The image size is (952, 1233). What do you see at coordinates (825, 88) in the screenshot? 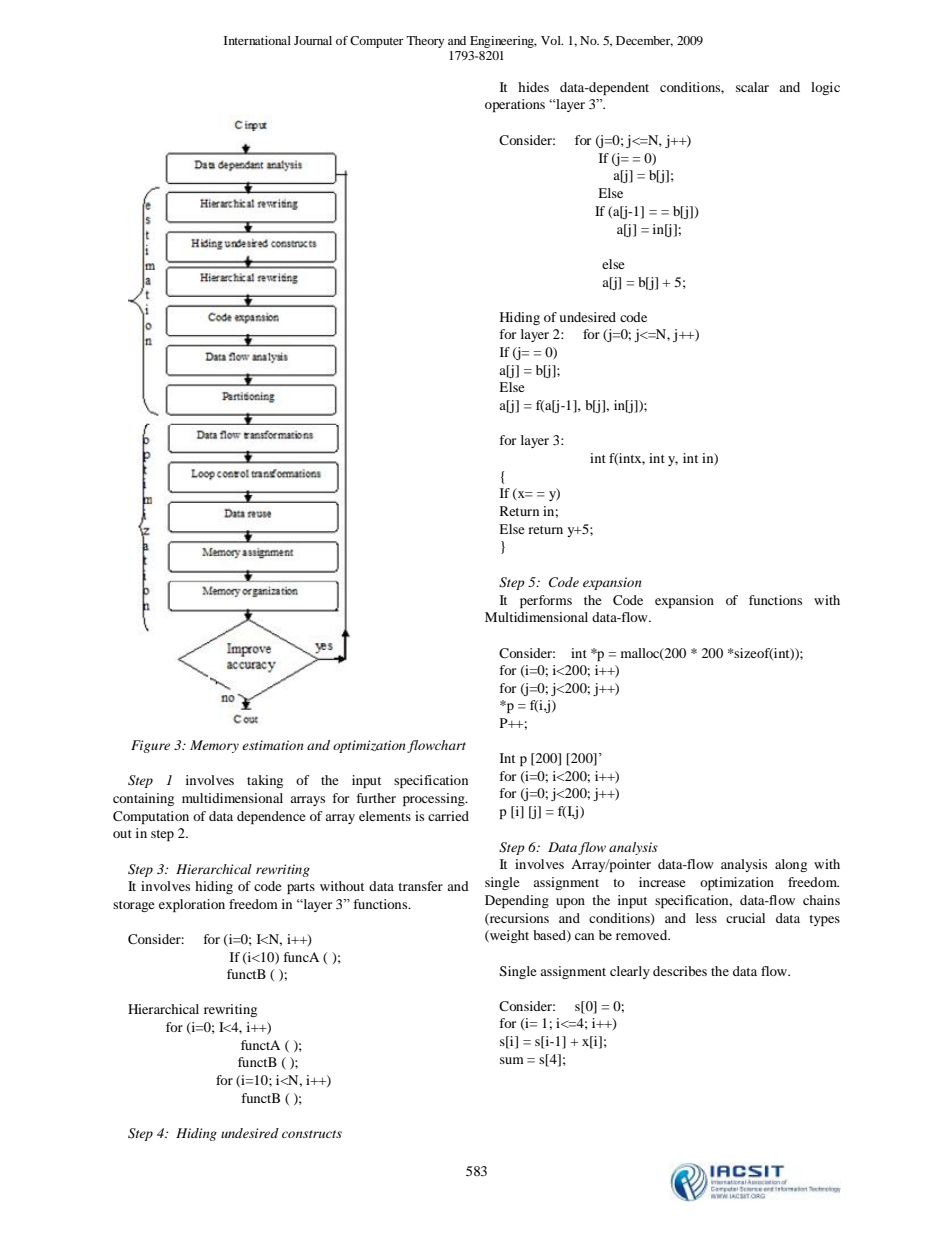
I see `logic` at bounding box center [825, 88].
